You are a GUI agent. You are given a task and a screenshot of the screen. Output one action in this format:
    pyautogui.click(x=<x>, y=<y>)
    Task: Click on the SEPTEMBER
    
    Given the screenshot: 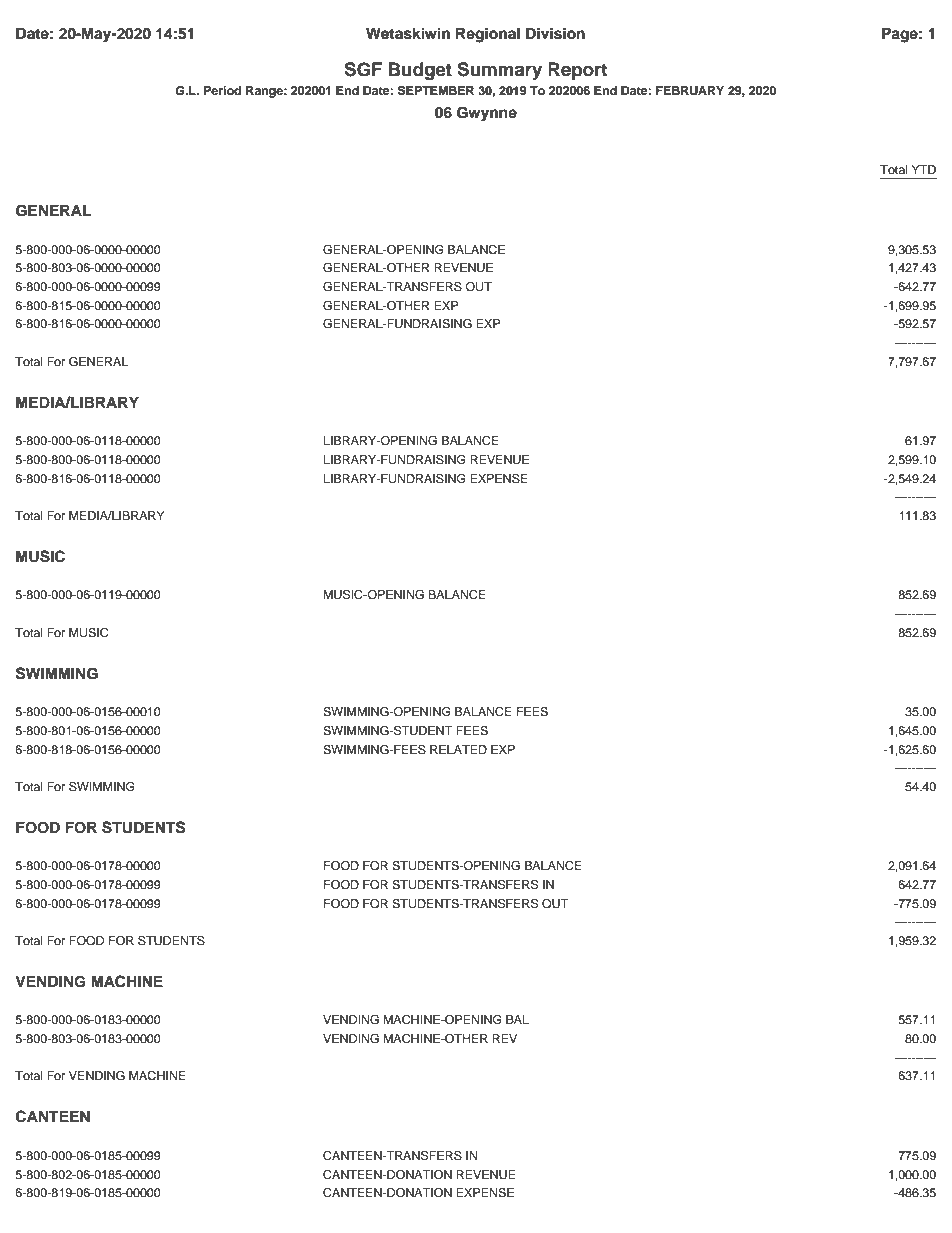 What is the action you would take?
    pyautogui.click(x=436, y=91)
